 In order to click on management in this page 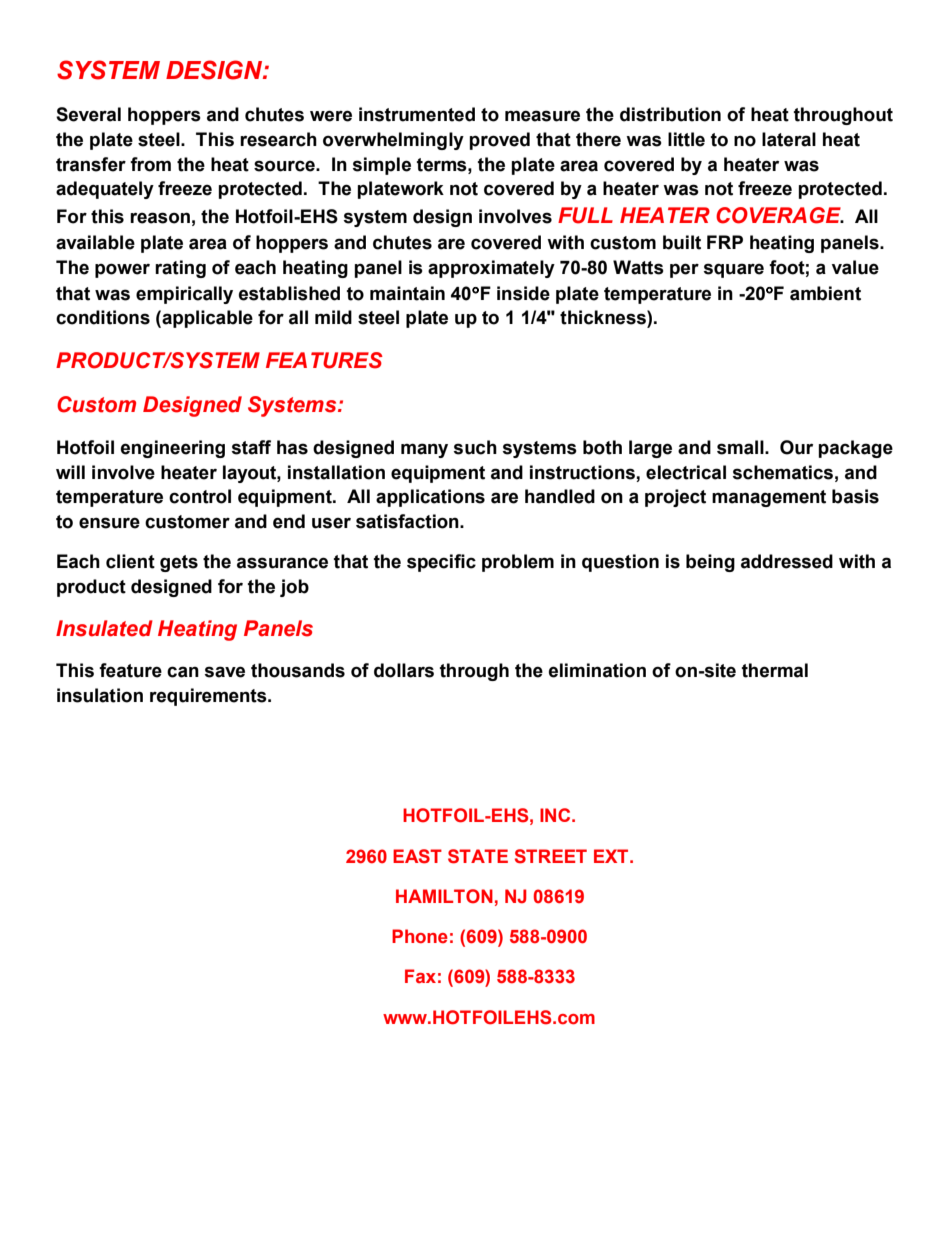, I will do `click(769, 498)`.
